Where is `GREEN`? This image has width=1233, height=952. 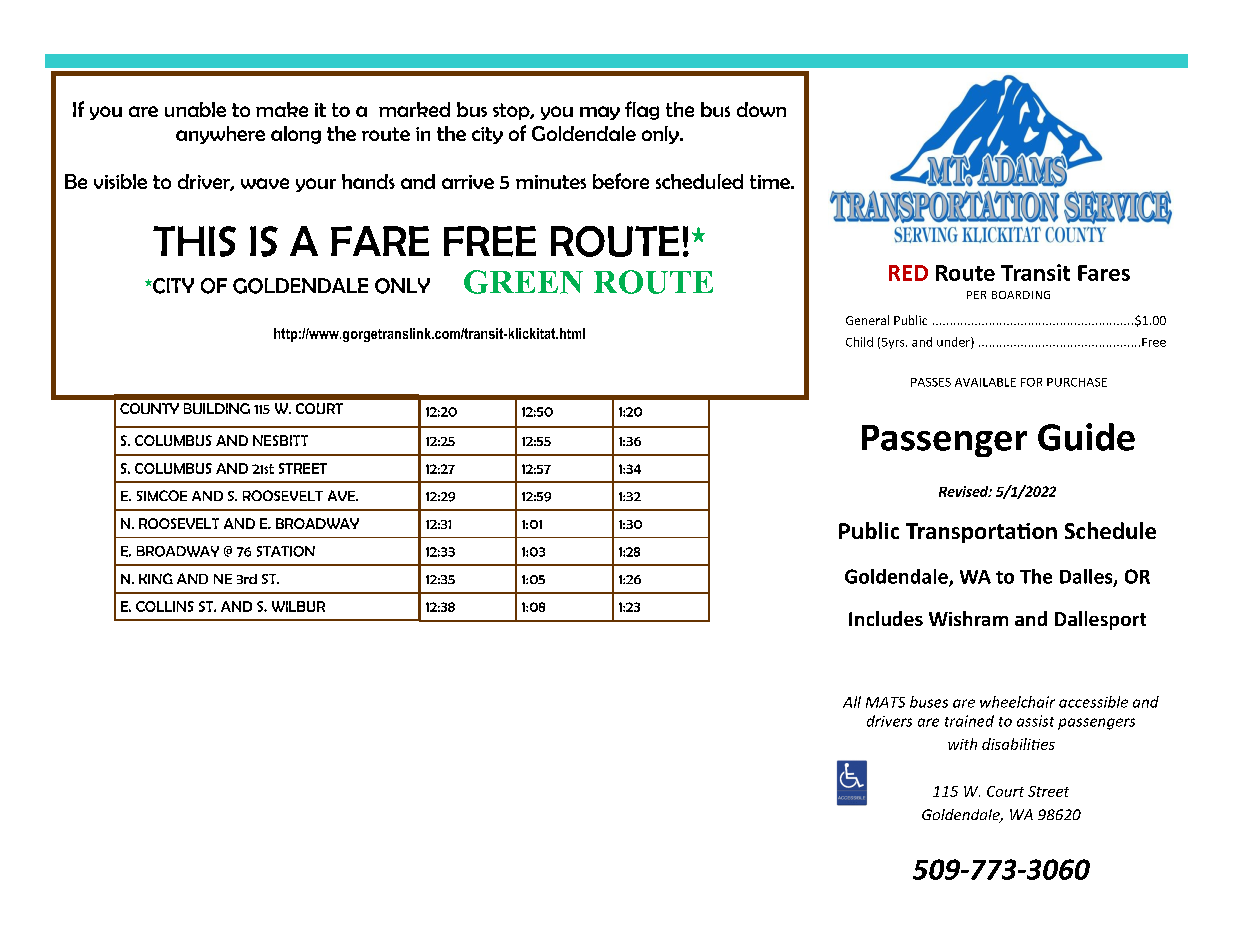 GREEN is located at coordinates (523, 282).
